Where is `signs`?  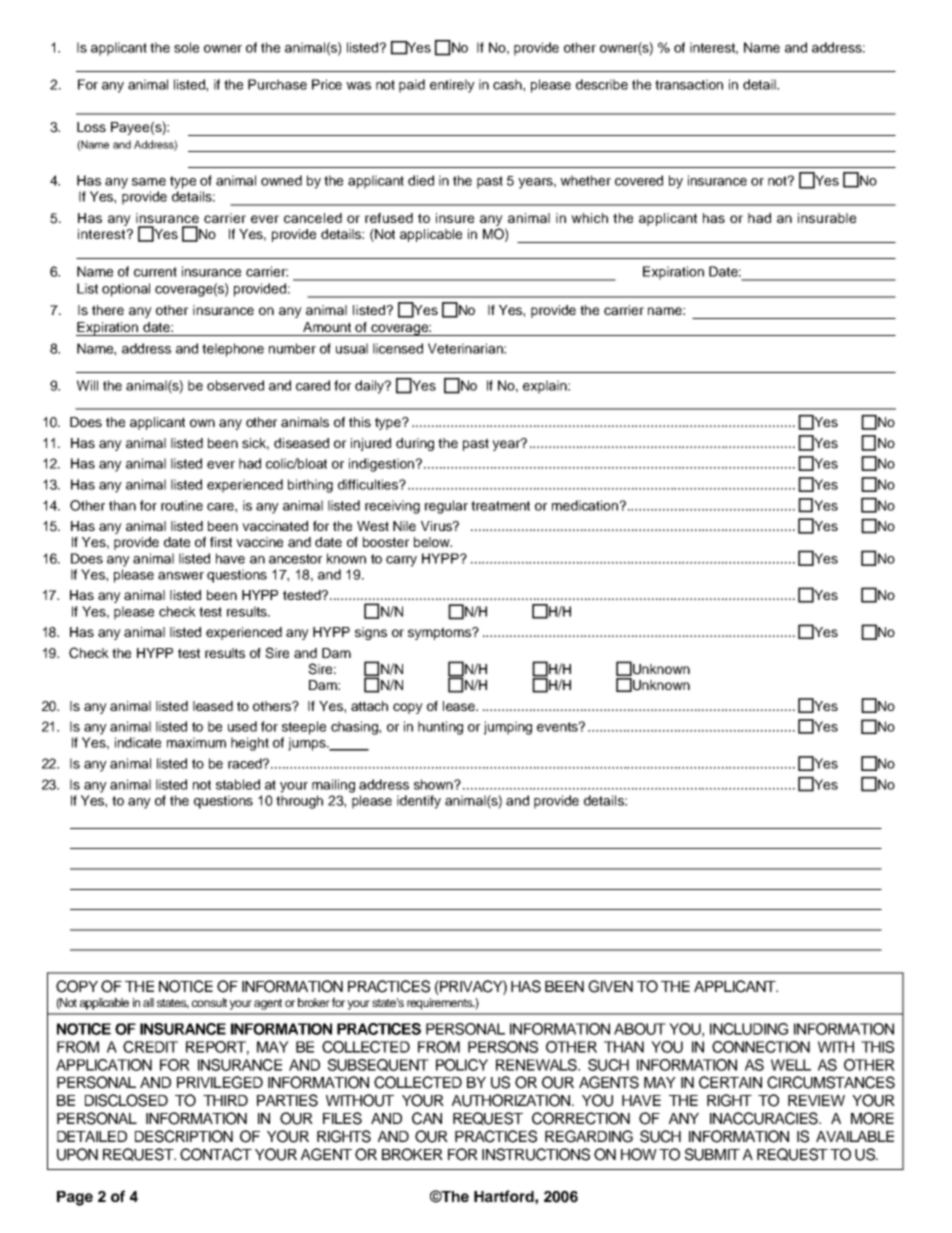 signs is located at coordinates (371, 633).
